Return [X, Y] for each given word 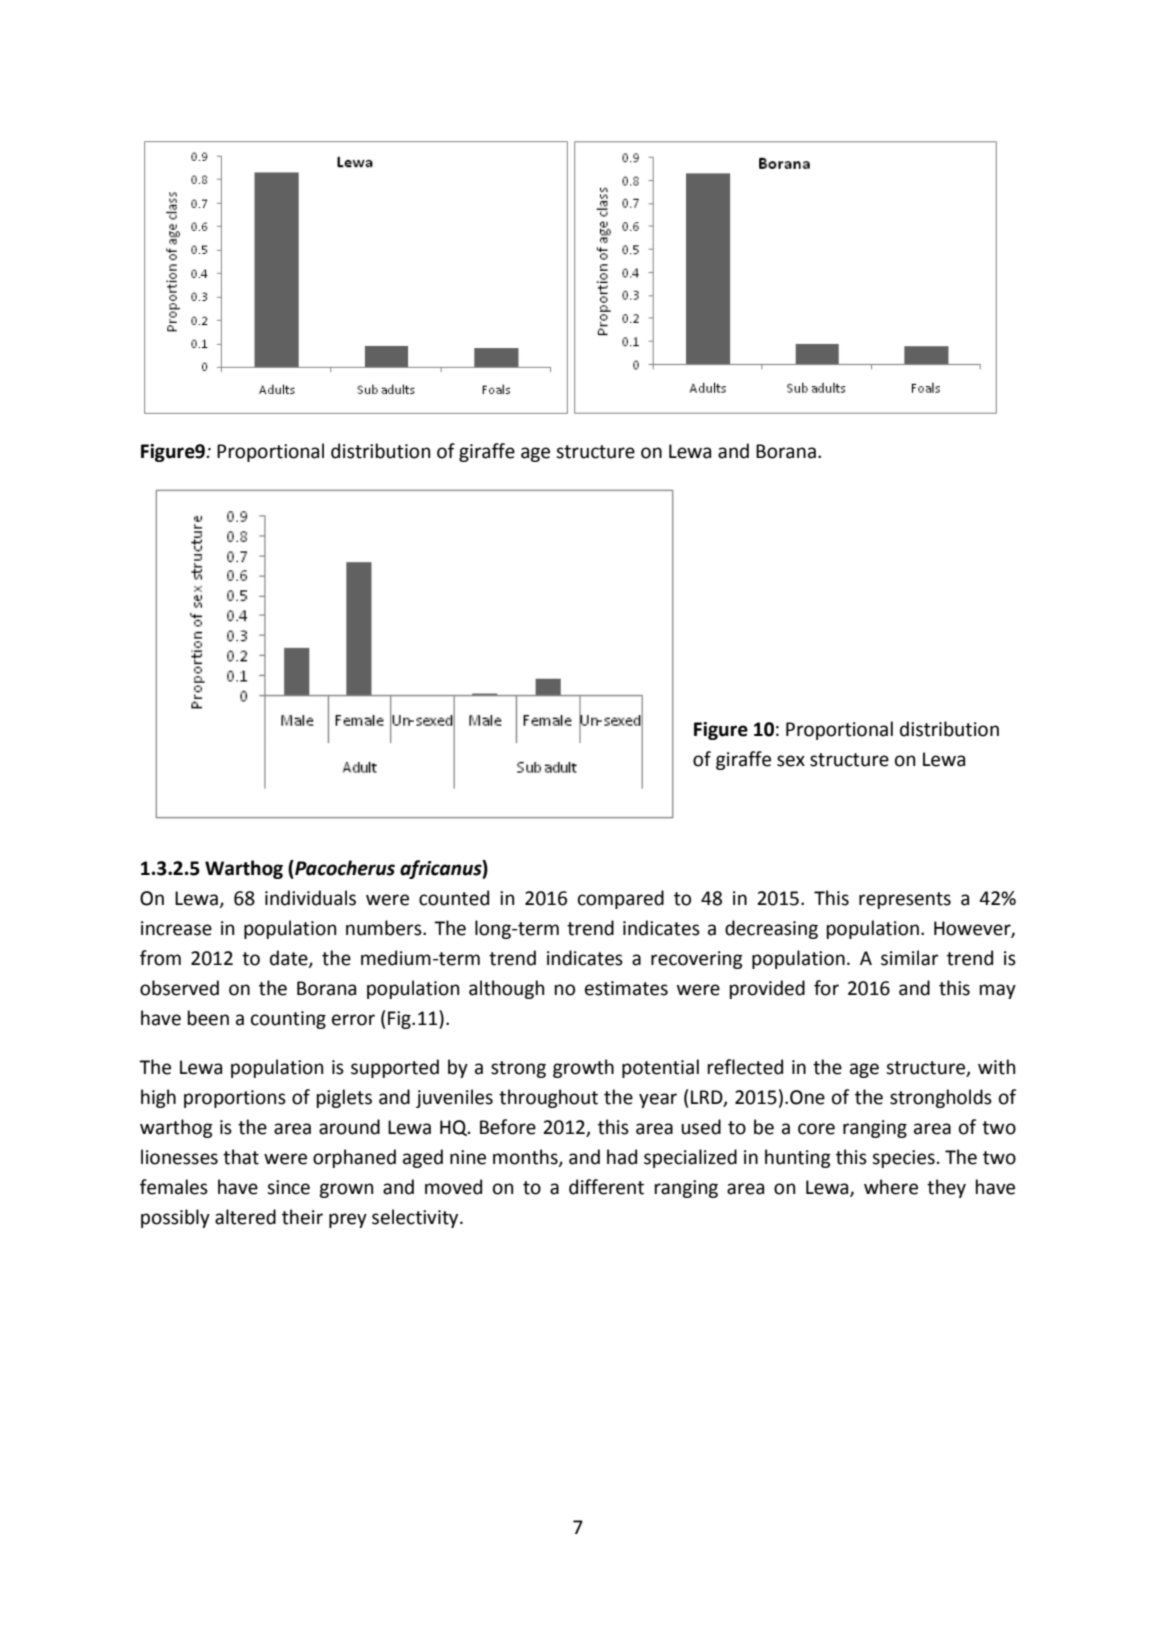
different [606, 1187]
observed [179, 988]
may [997, 991]
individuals [310, 898]
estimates [626, 988]
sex [791, 761]
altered [245, 1217]
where [891, 1187]
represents [905, 900]
